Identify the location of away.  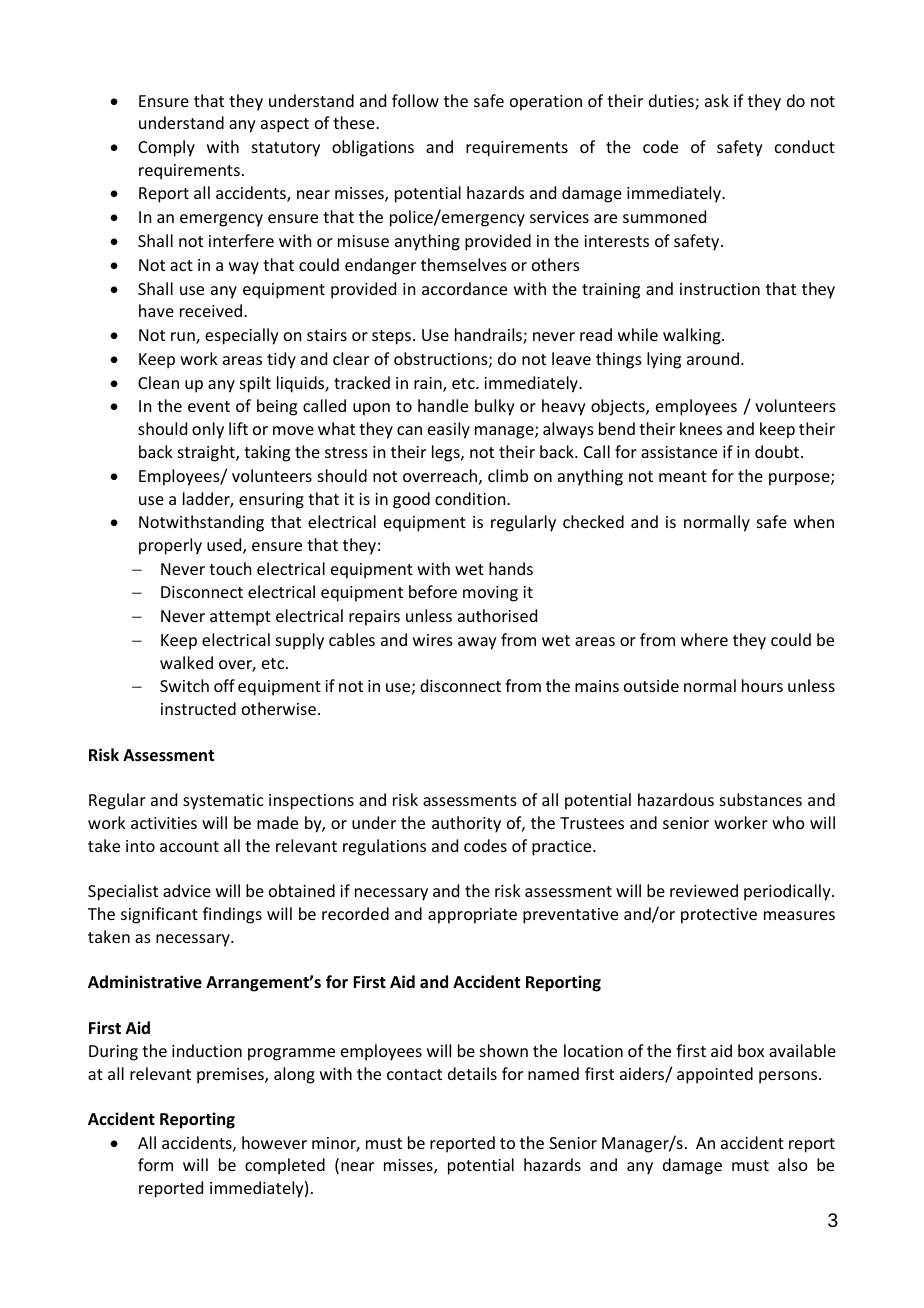
(477, 643).
